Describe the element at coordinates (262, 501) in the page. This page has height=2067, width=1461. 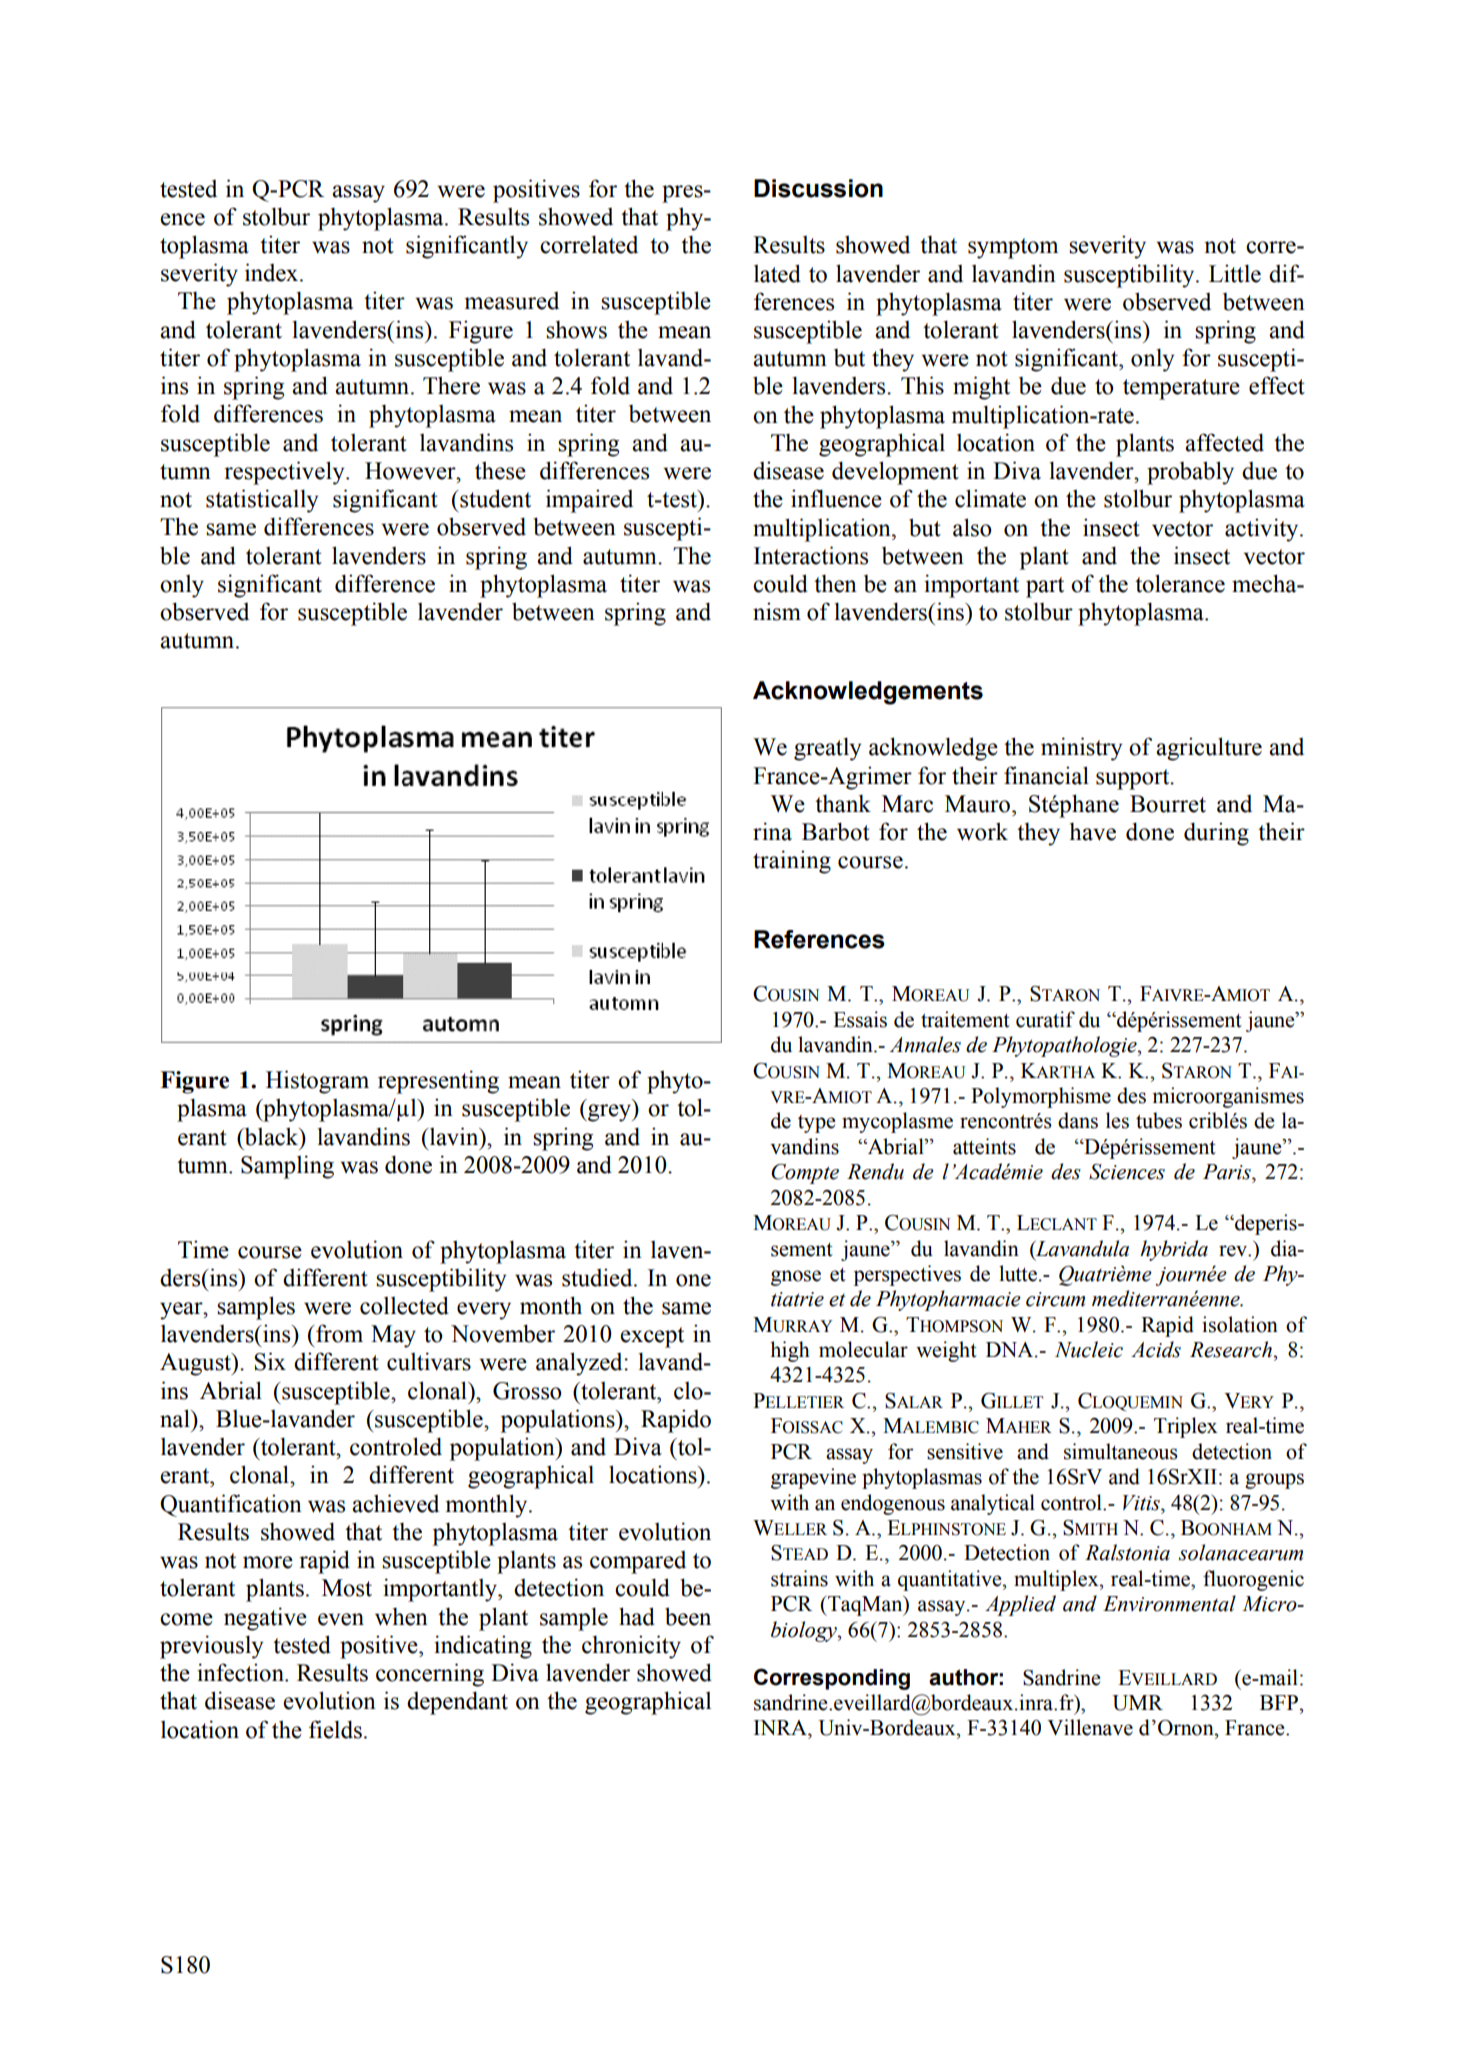
I see `statistically` at that location.
